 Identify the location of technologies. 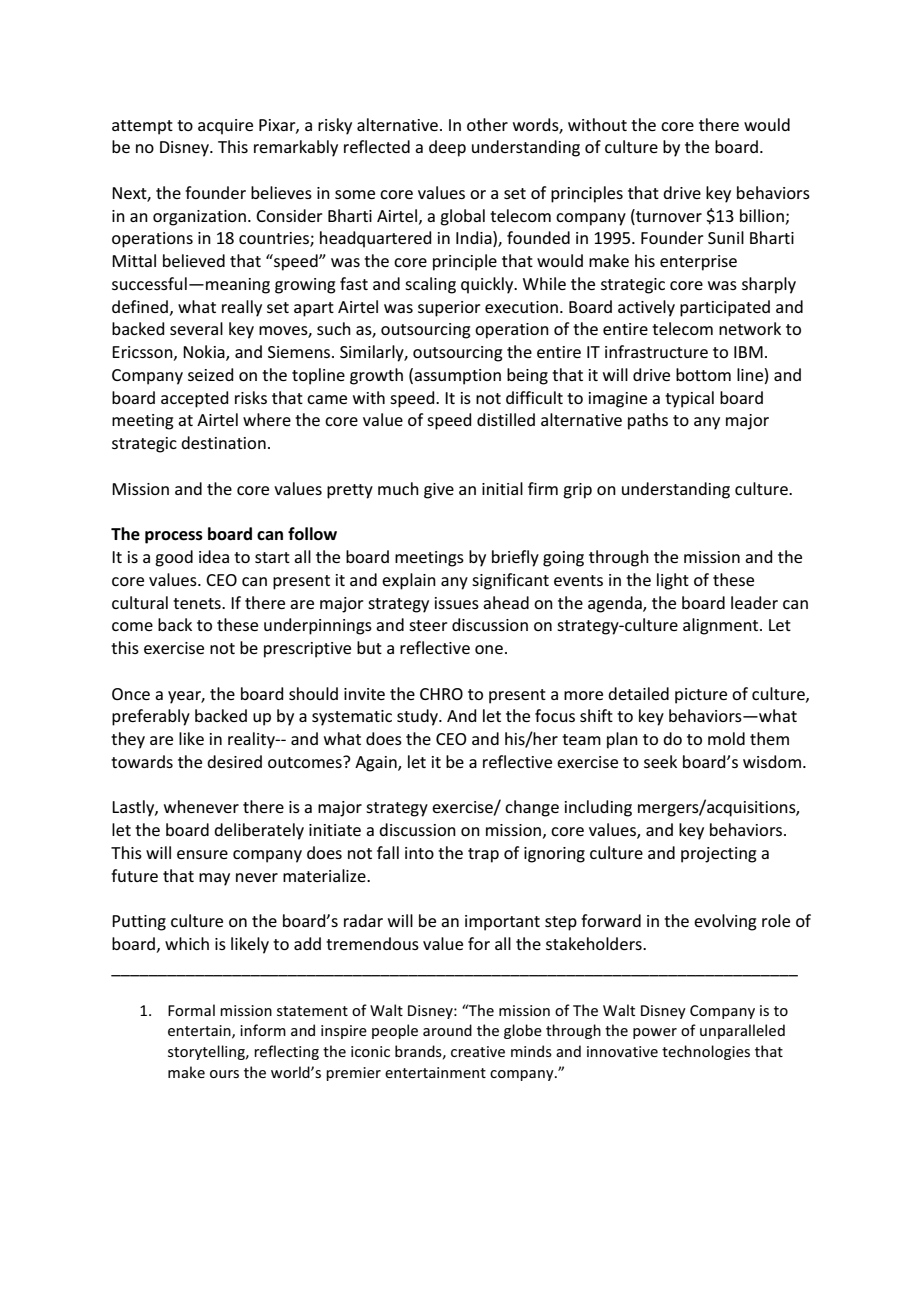
(706, 1052).
